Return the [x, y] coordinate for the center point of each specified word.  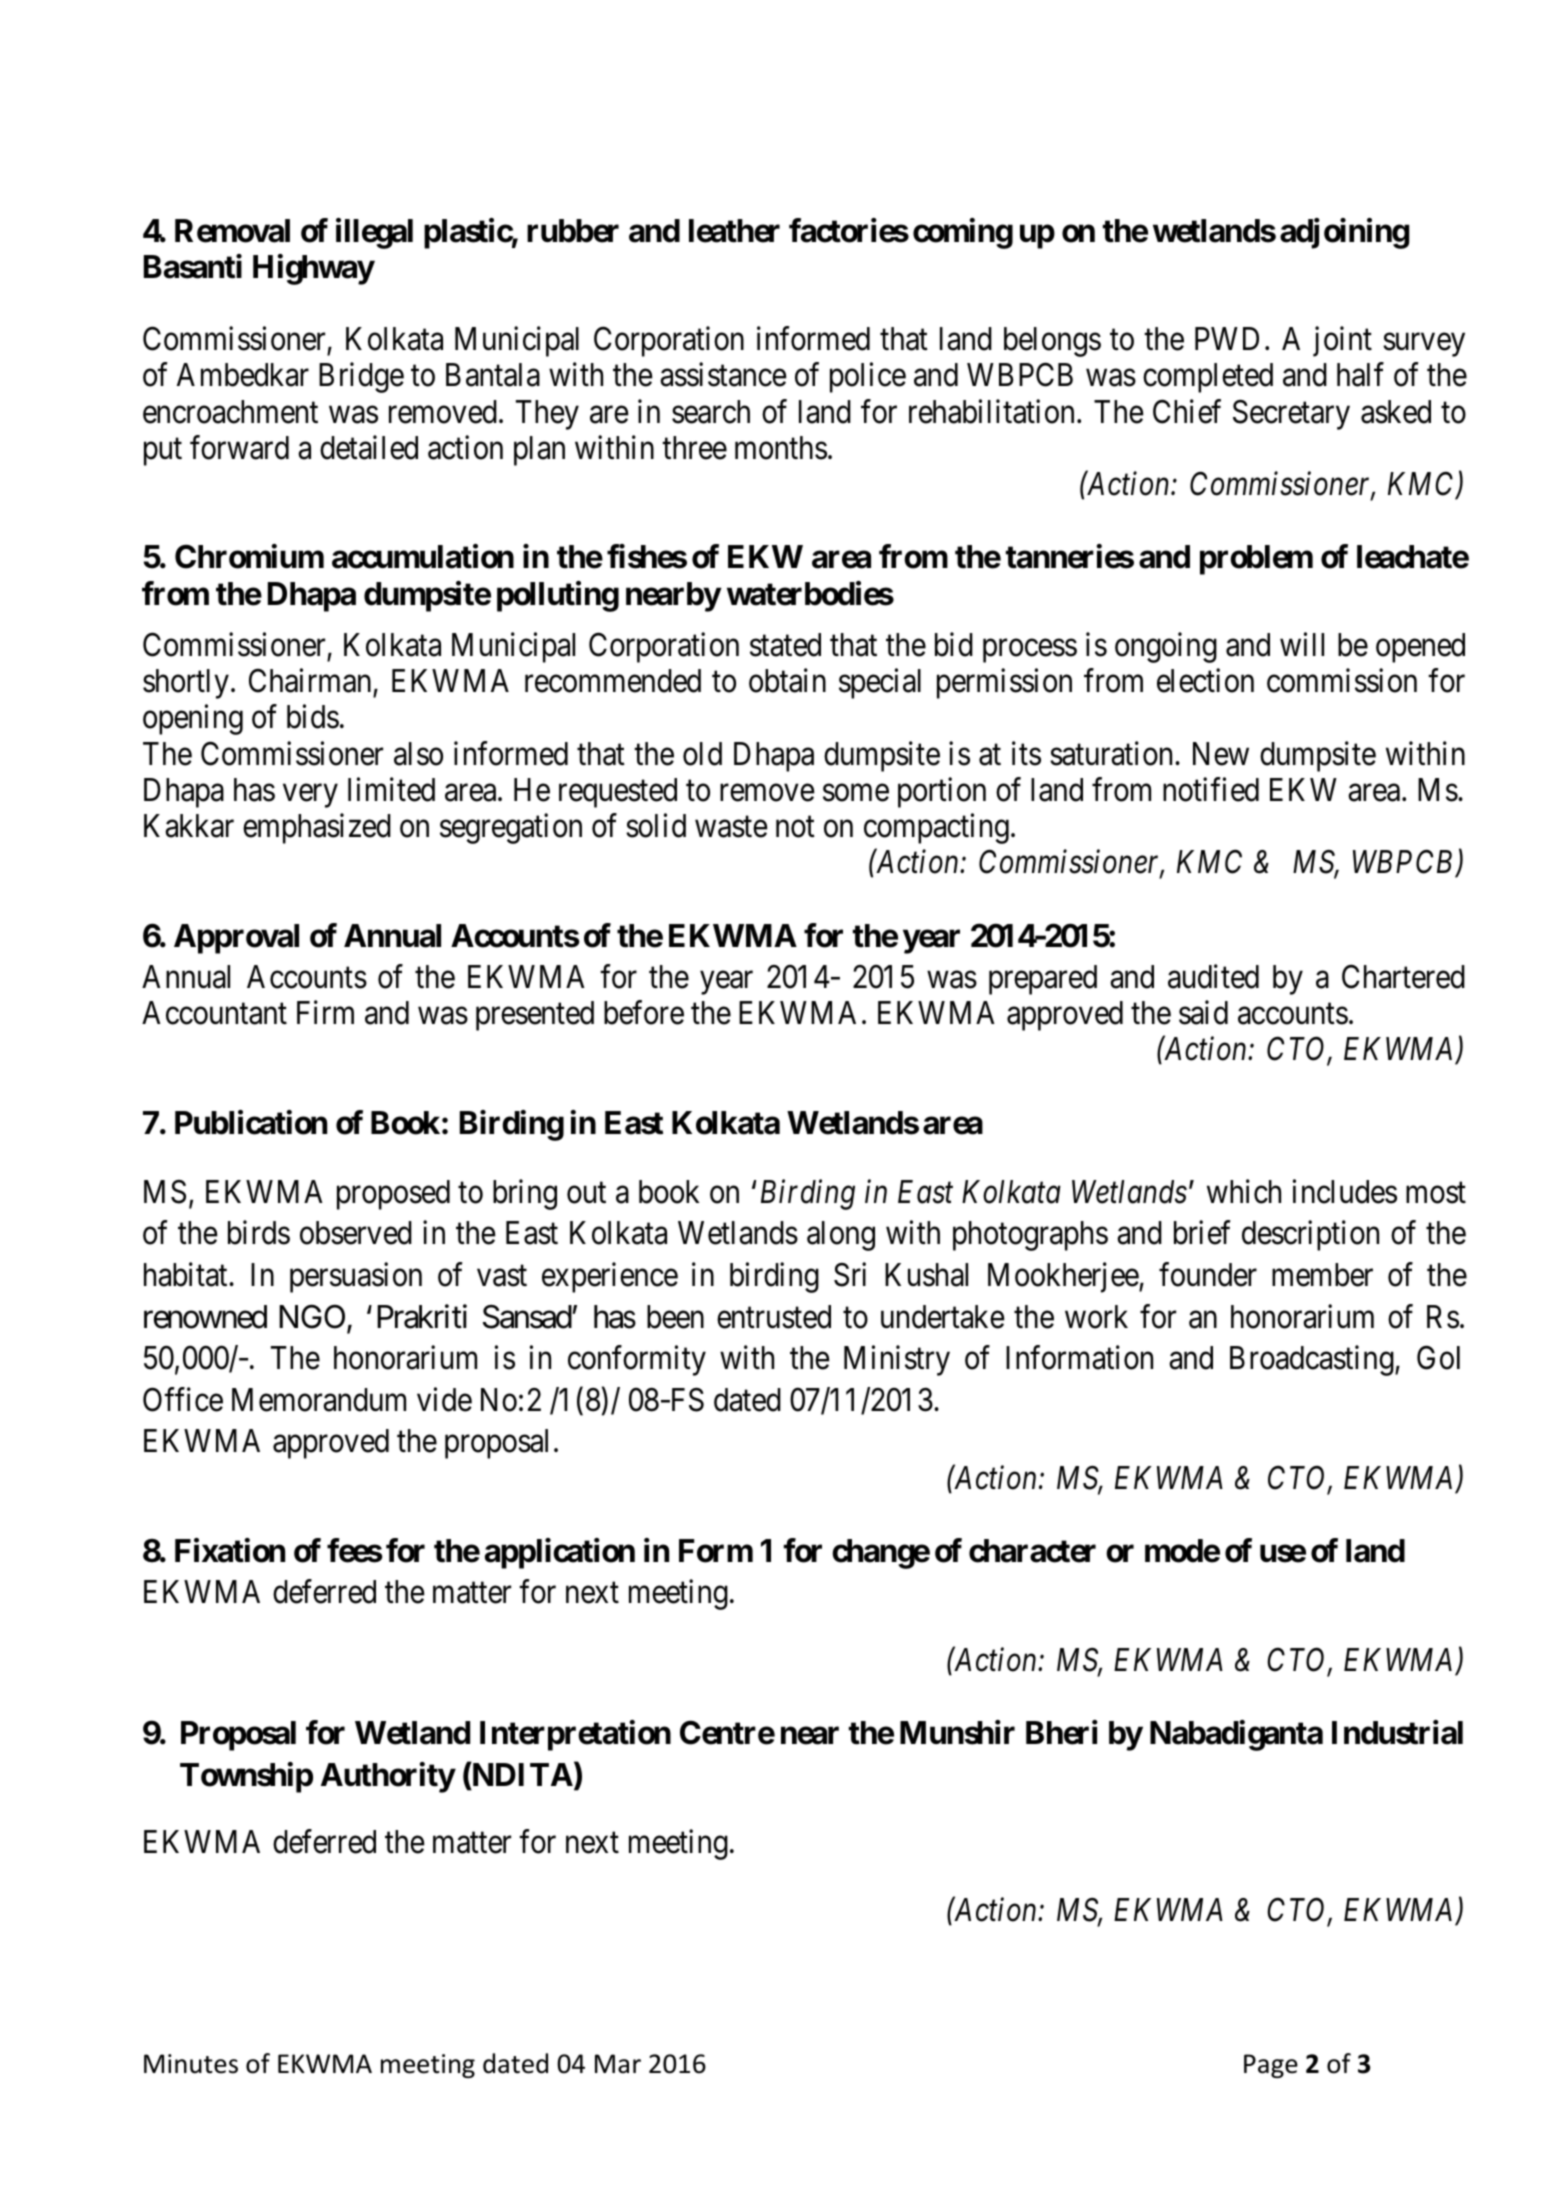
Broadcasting [1313, 1361]
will [1302, 644]
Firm [325, 1012]
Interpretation [575, 1736]
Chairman [311, 682]
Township [246, 1777]
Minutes [191, 2064]
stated [785, 645]
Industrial [1397, 1733]
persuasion [356, 1277]
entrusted [774, 1317]
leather [734, 231]
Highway [313, 269]
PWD [1227, 338]
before [644, 1013]
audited [1213, 976]
